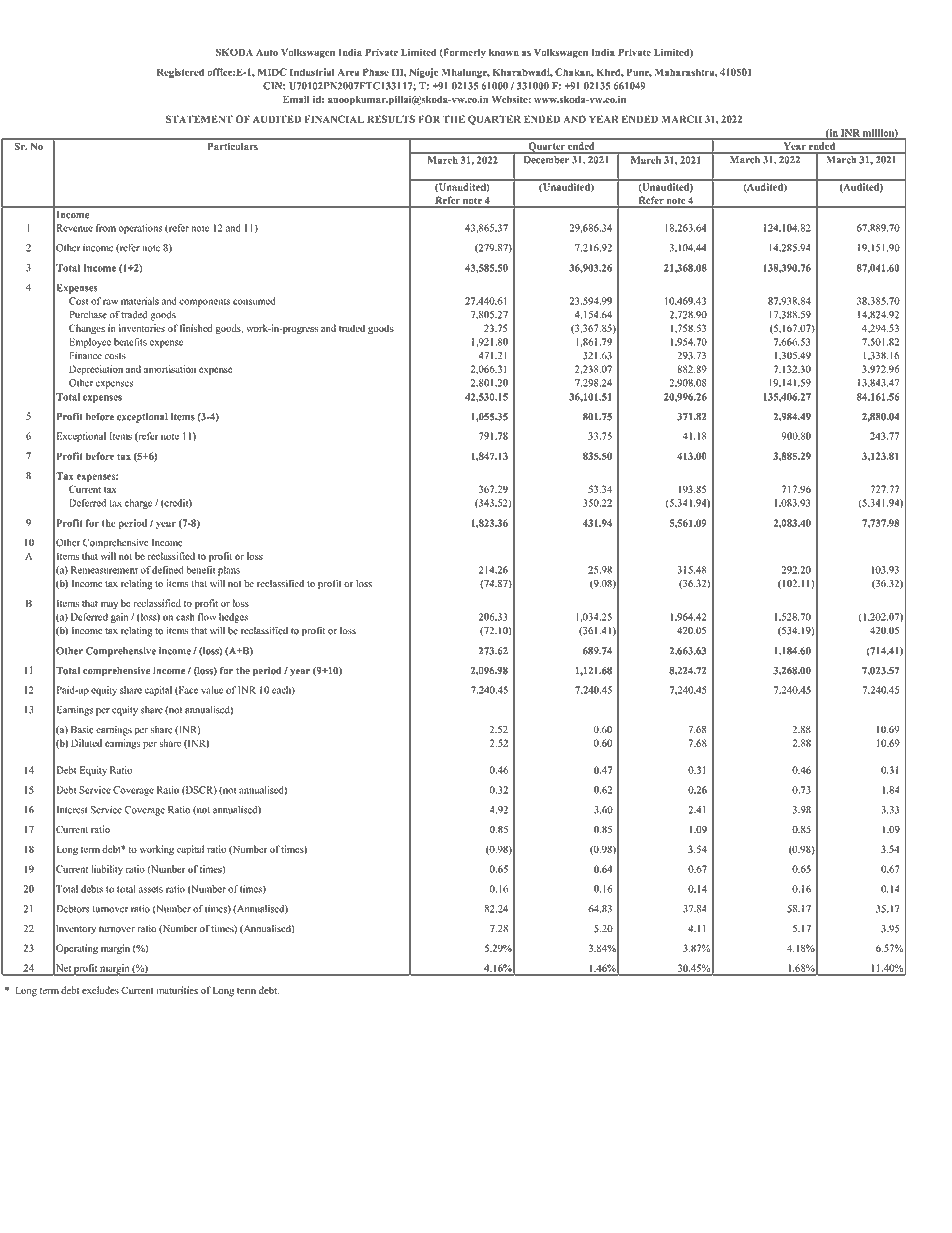 Image resolution: width=952 pixels, height=1233 pixels. Describe the element at coordinates (180, 73) in the screenshot. I see `Registered` at that location.
